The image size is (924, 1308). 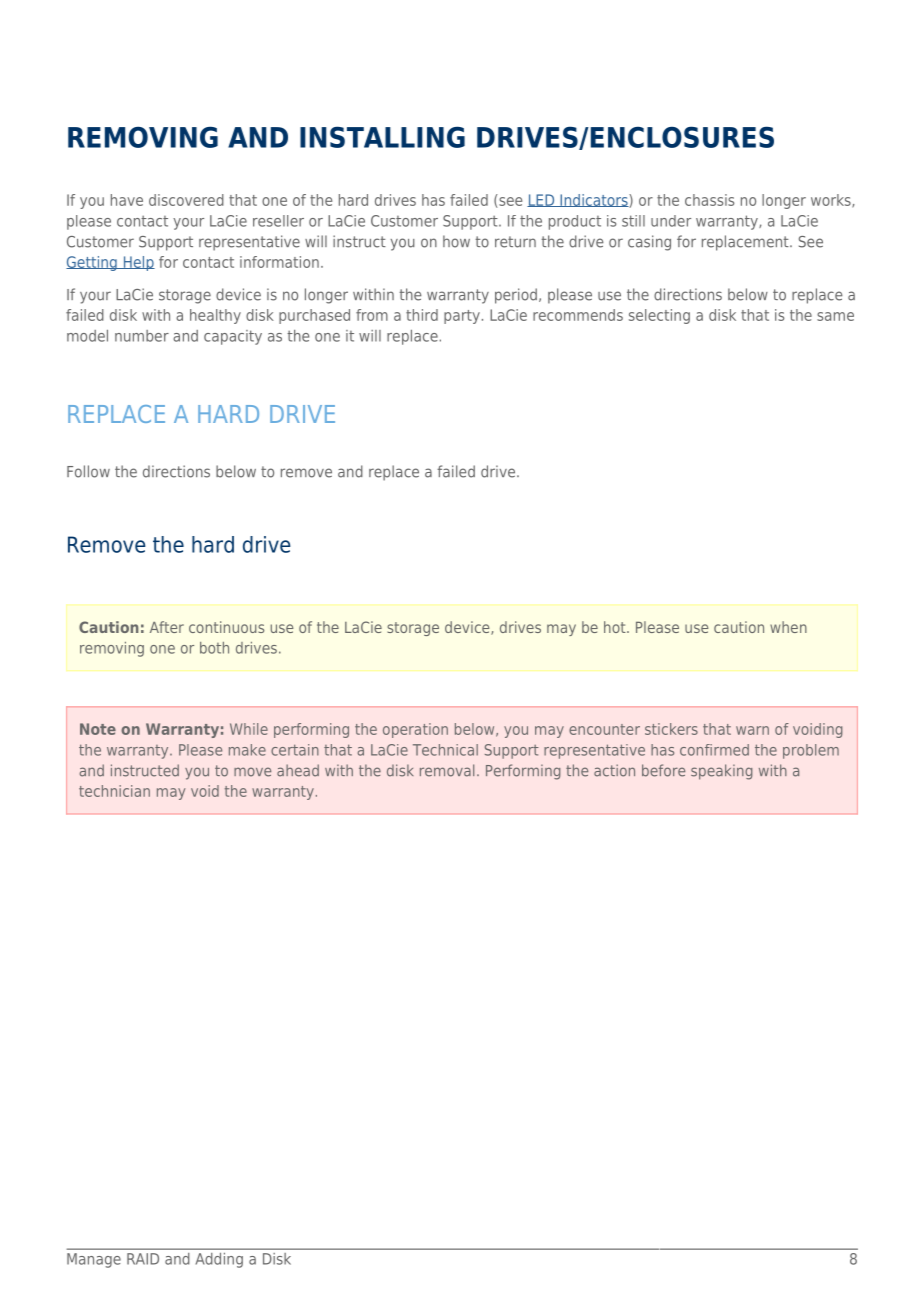 What do you see at coordinates (382, 137) in the image?
I see `INSTALLING` at bounding box center [382, 137].
